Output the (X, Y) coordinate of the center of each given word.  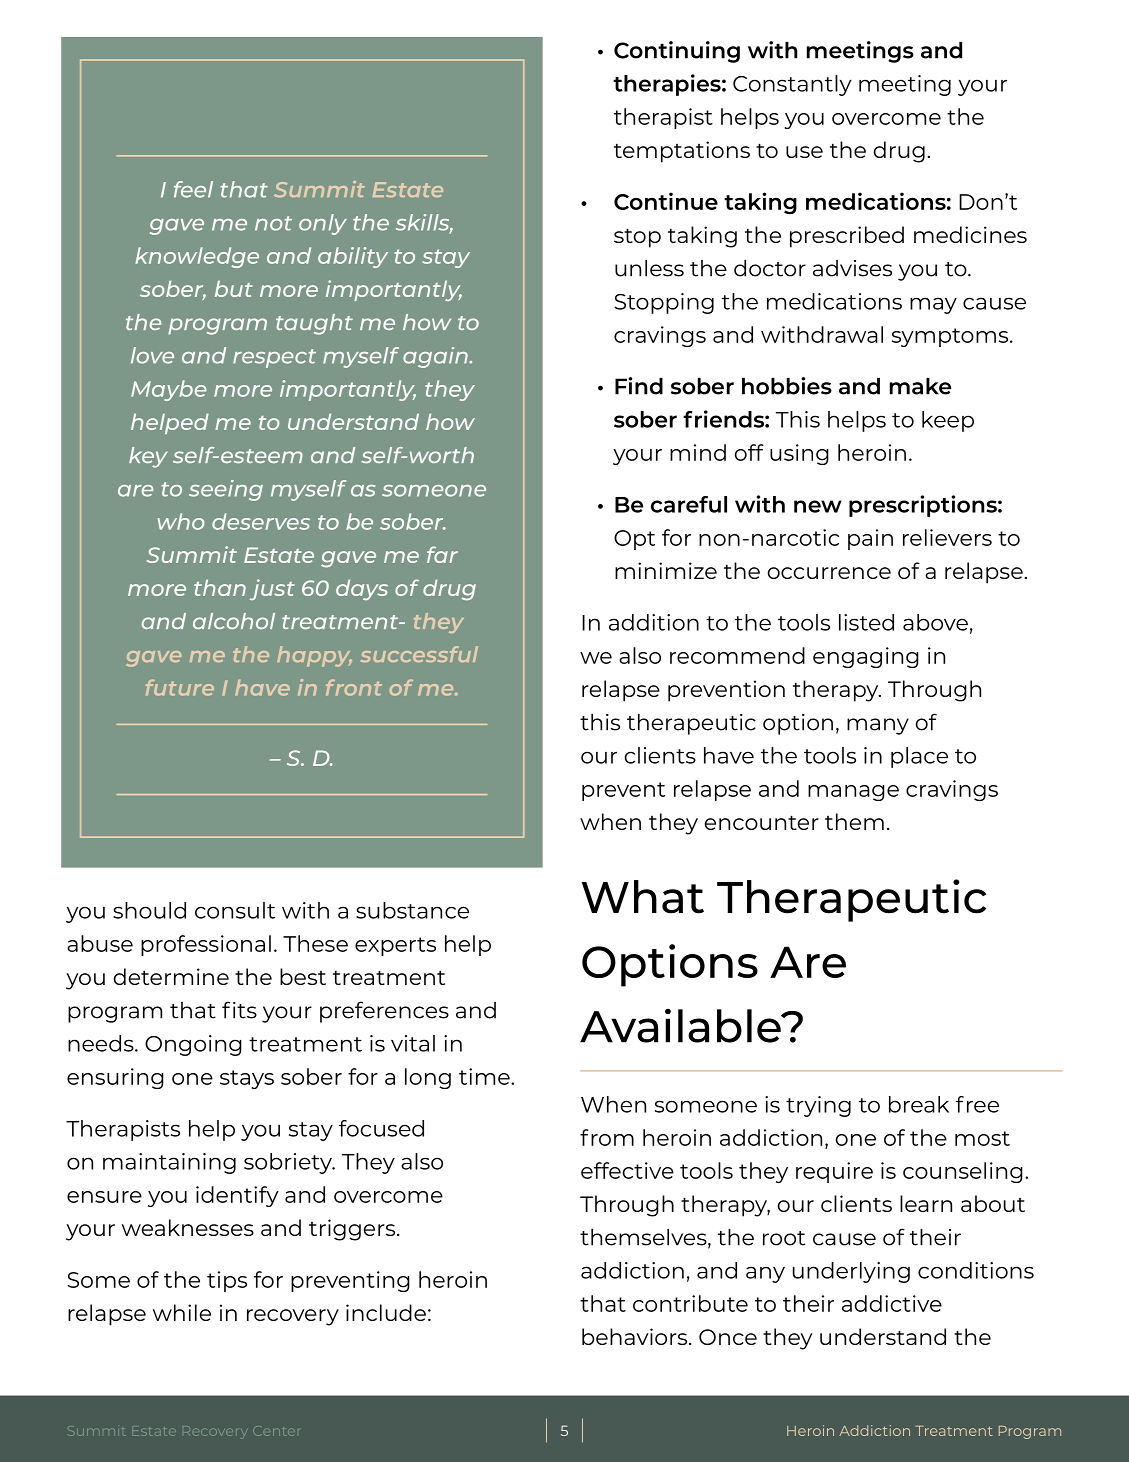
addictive (892, 1303)
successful (419, 654)
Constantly (792, 85)
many (878, 726)
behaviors (636, 1336)
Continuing (677, 52)
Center (276, 1431)
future (180, 687)
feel (193, 189)
